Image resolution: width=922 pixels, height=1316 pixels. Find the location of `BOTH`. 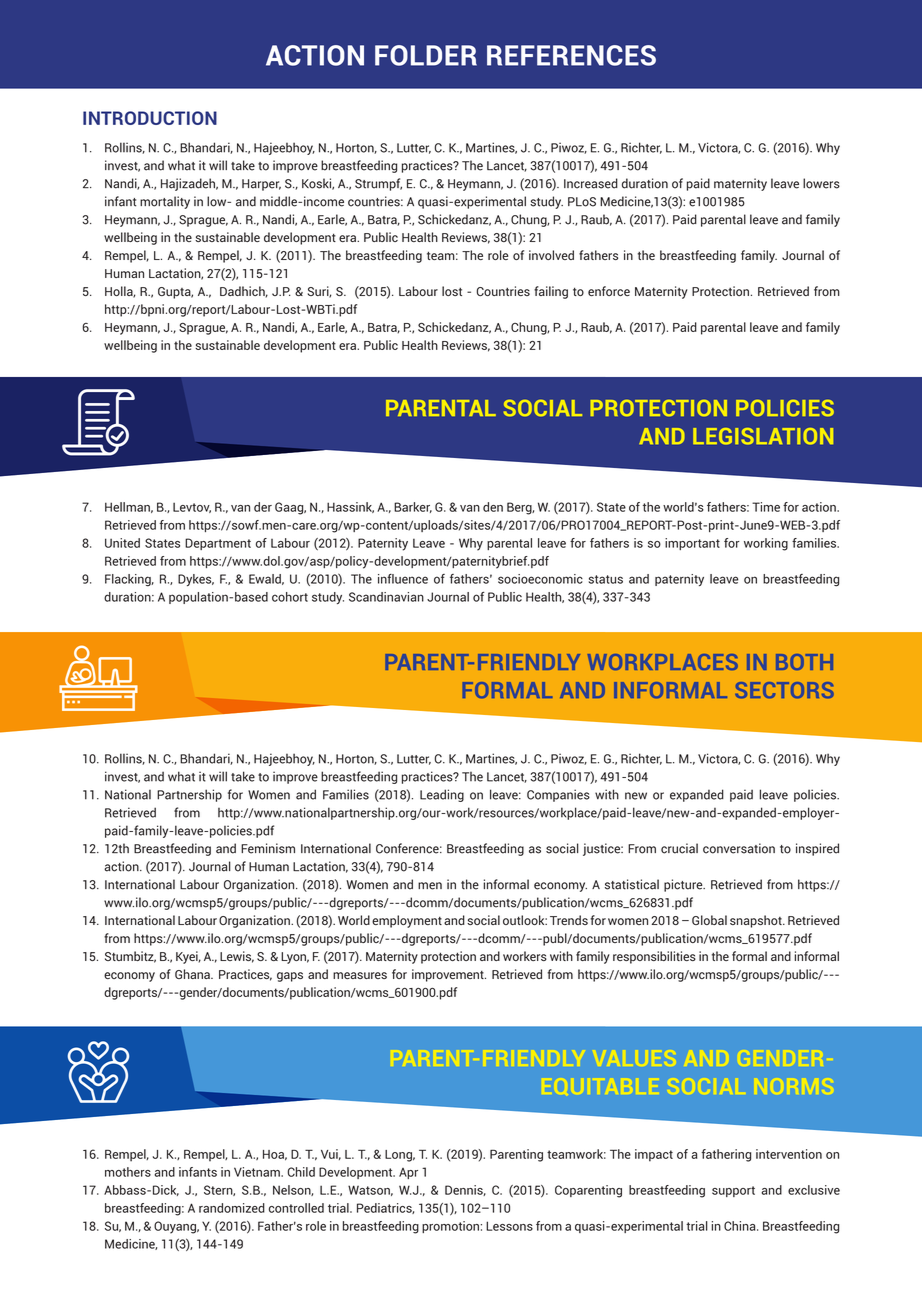

BOTH is located at coordinates (804, 662).
